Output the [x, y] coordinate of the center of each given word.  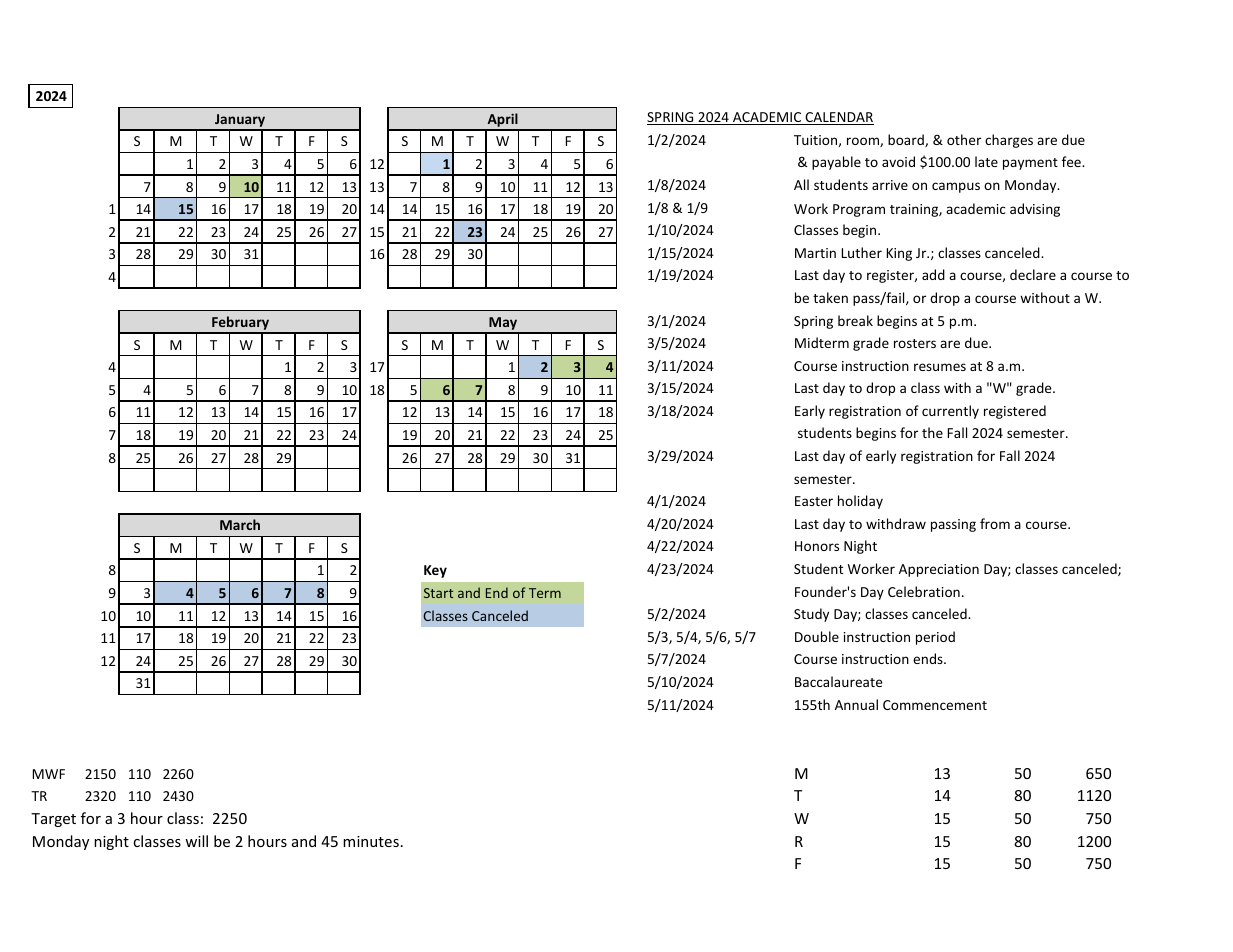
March [240, 524]
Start [438, 593]
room [864, 142]
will [196, 841]
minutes [371, 841]
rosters [915, 343]
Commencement [935, 705]
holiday [860, 502]
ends [929, 658]
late [986, 161]
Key [435, 571]
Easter [814, 501]
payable [836, 163]
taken [830, 297]
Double [817, 636]
